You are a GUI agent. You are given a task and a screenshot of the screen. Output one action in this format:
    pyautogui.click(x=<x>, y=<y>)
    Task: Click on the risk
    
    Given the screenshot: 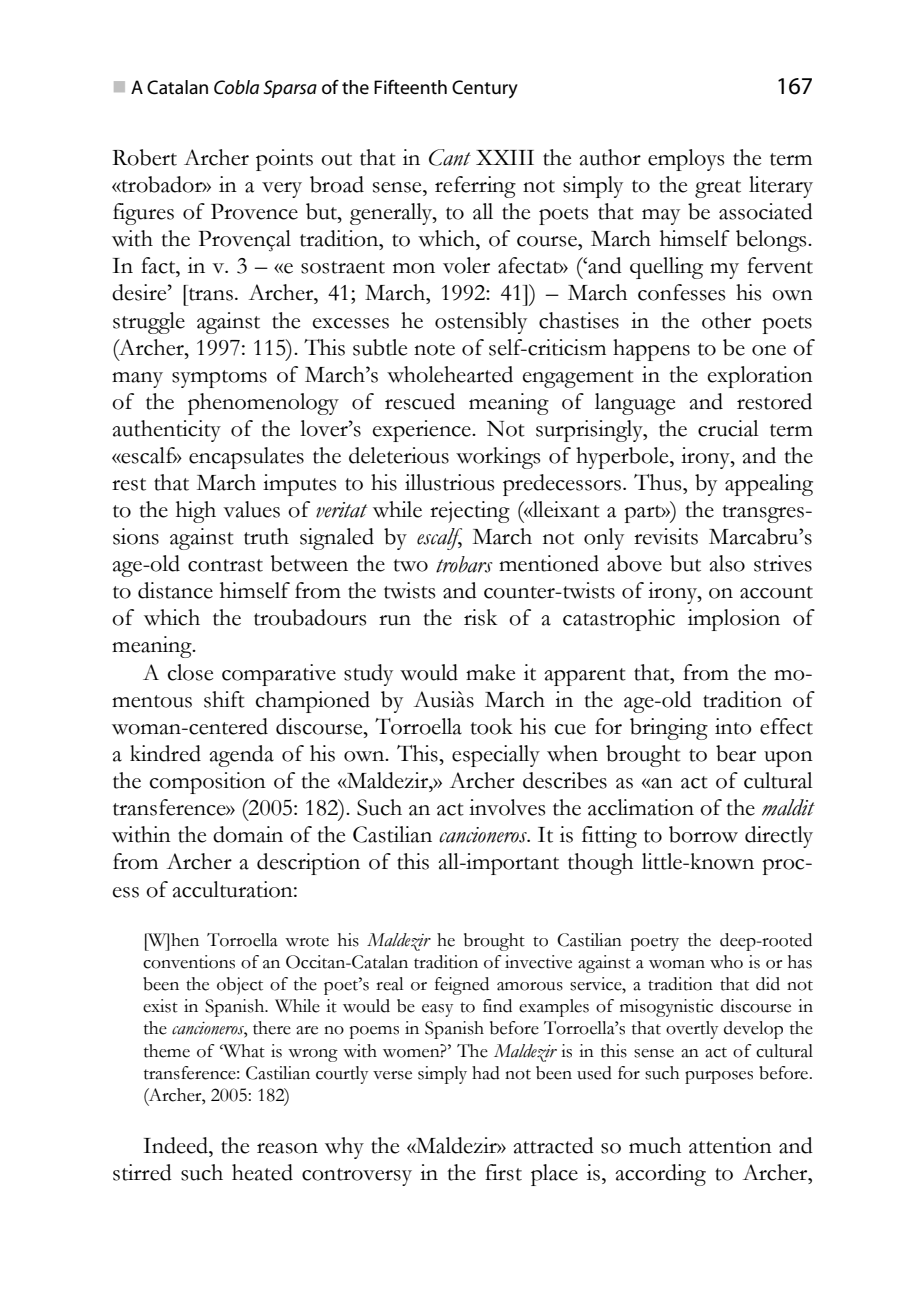 What is the action you would take?
    pyautogui.click(x=481, y=617)
